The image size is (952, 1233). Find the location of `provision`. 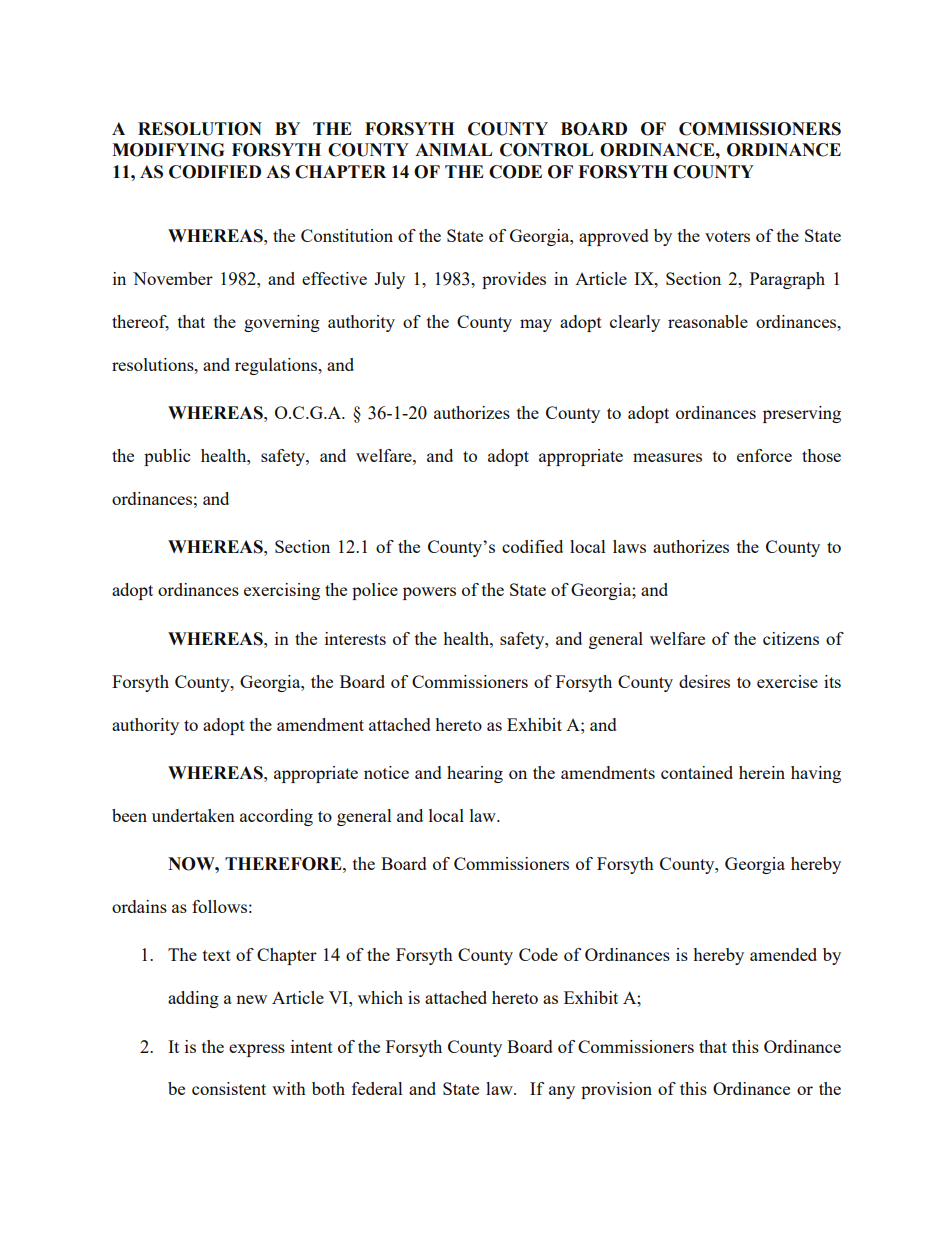

provision is located at coordinates (616, 1090).
